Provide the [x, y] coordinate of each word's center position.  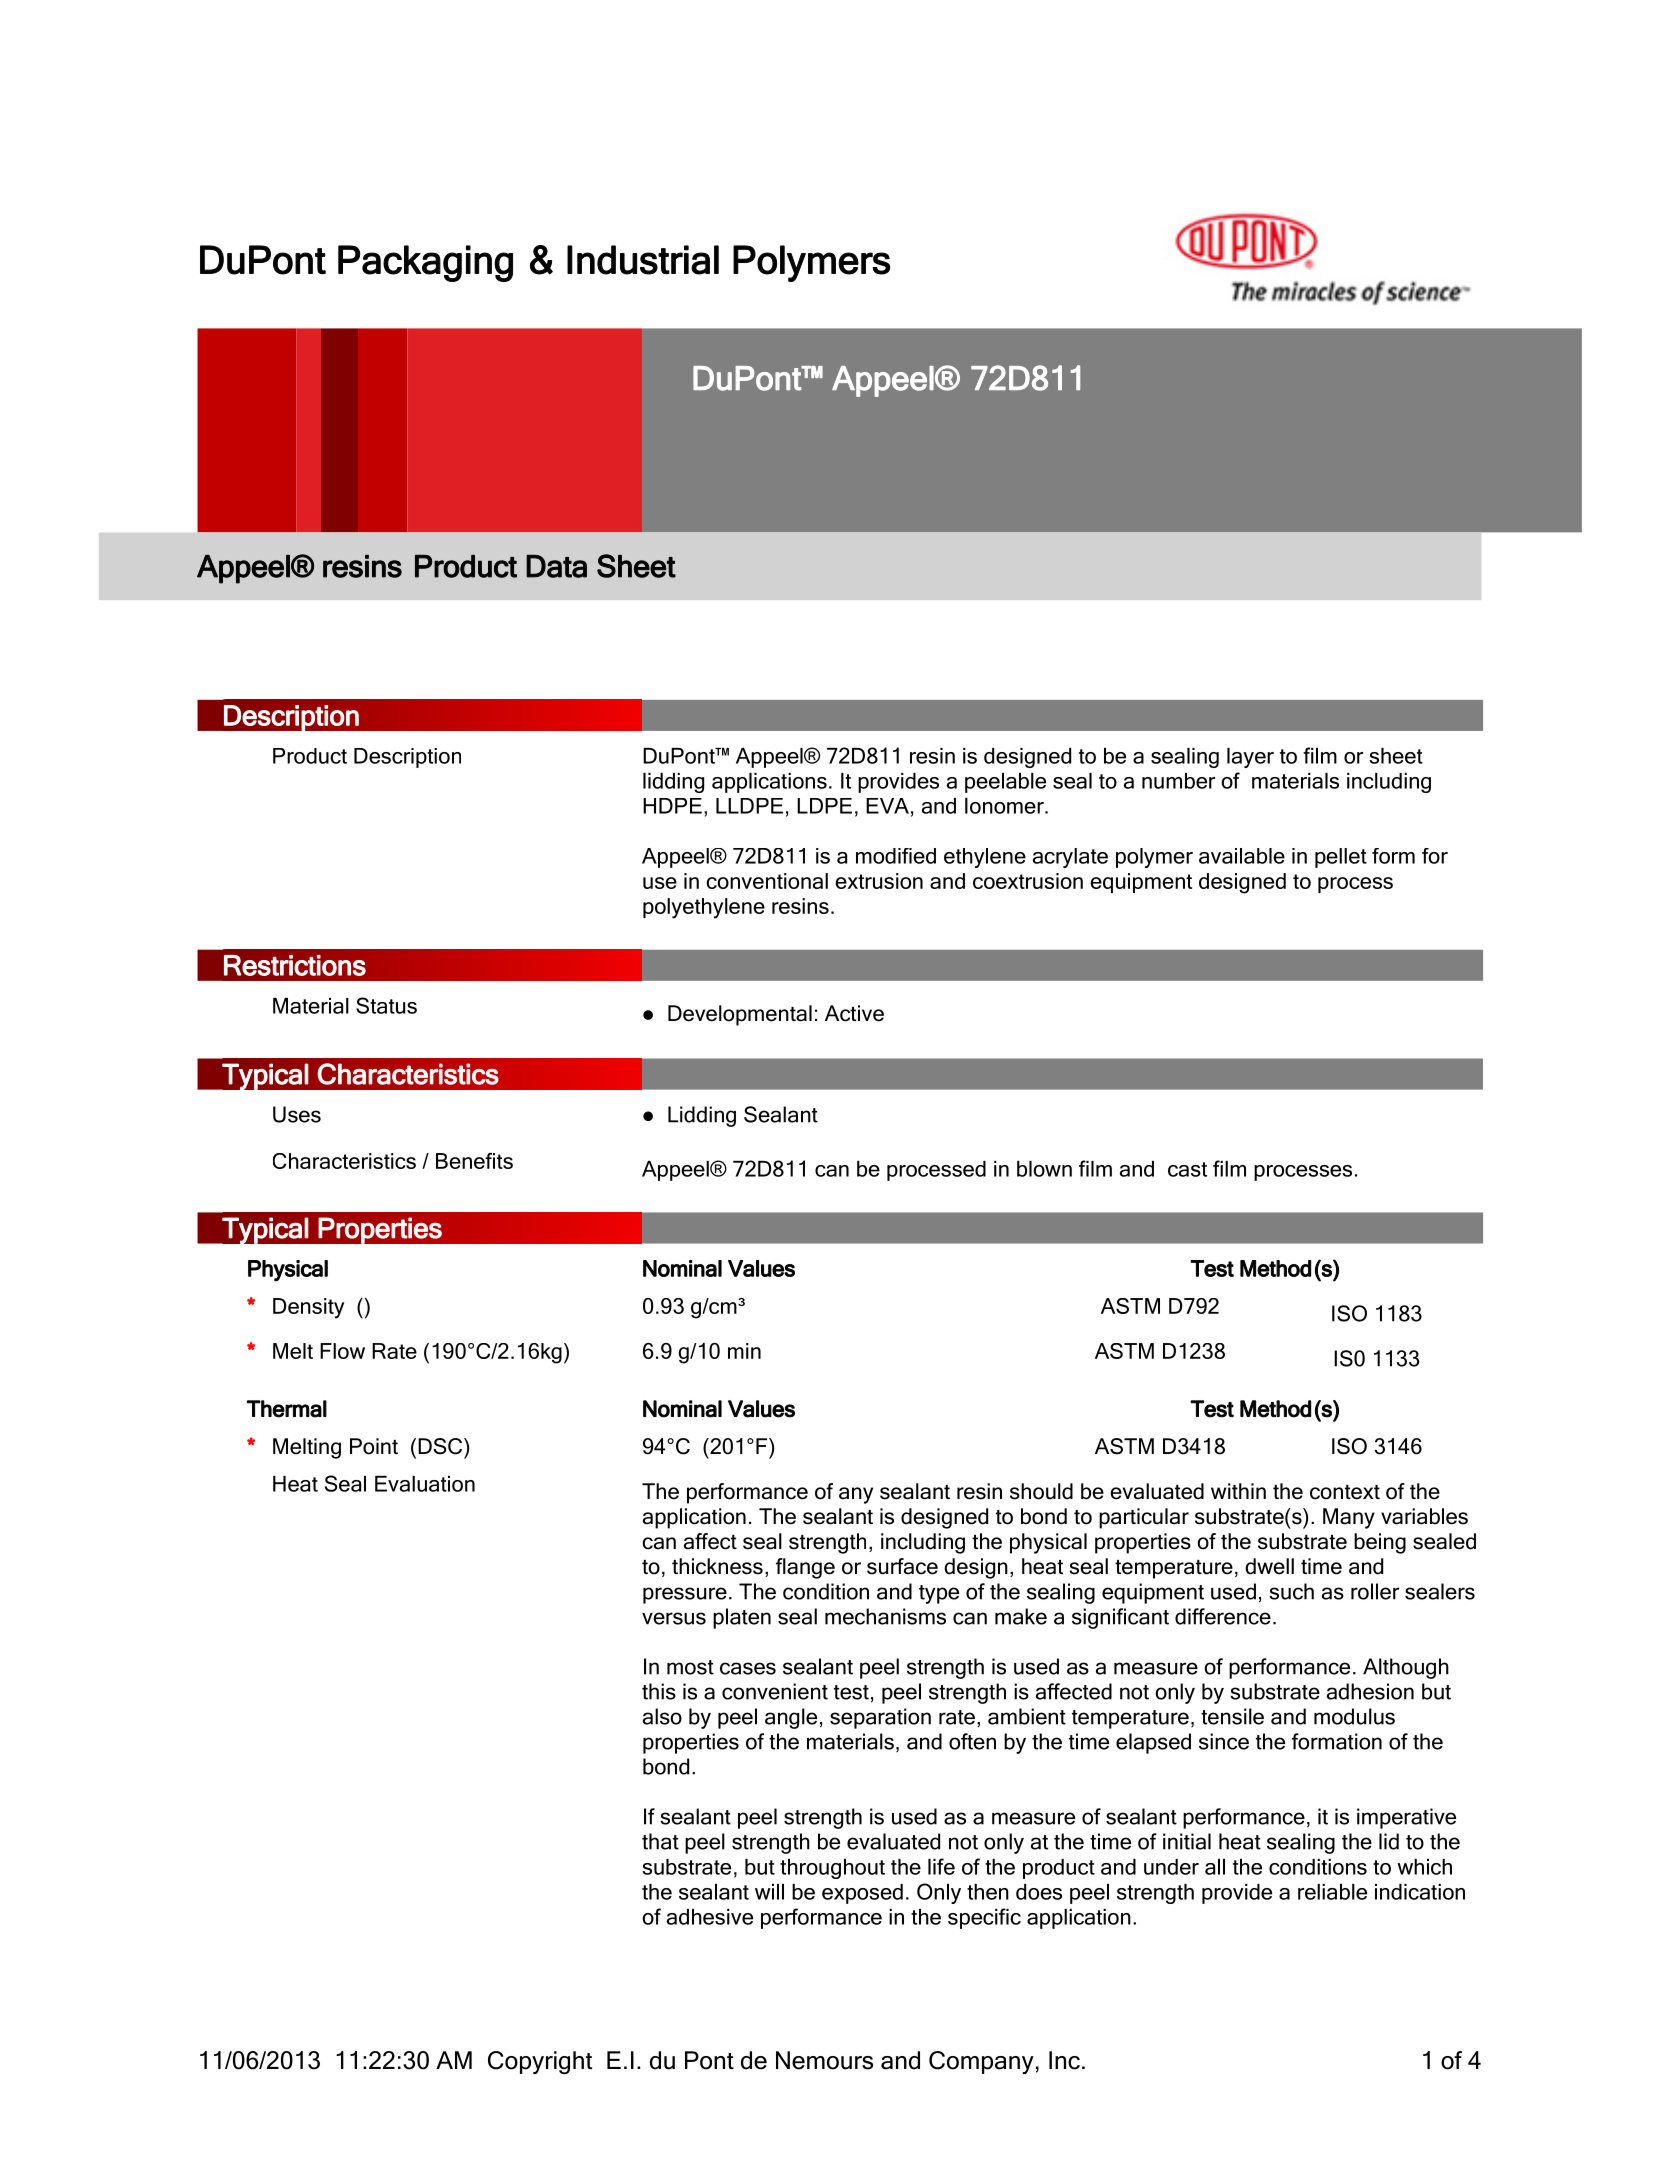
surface [902, 1566]
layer [1250, 758]
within [1238, 1491]
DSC [441, 1446]
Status [386, 1005]
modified [896, 856]
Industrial [643, 260]
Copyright [540, 2062]
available [1242, 856]
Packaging [425, 263]
